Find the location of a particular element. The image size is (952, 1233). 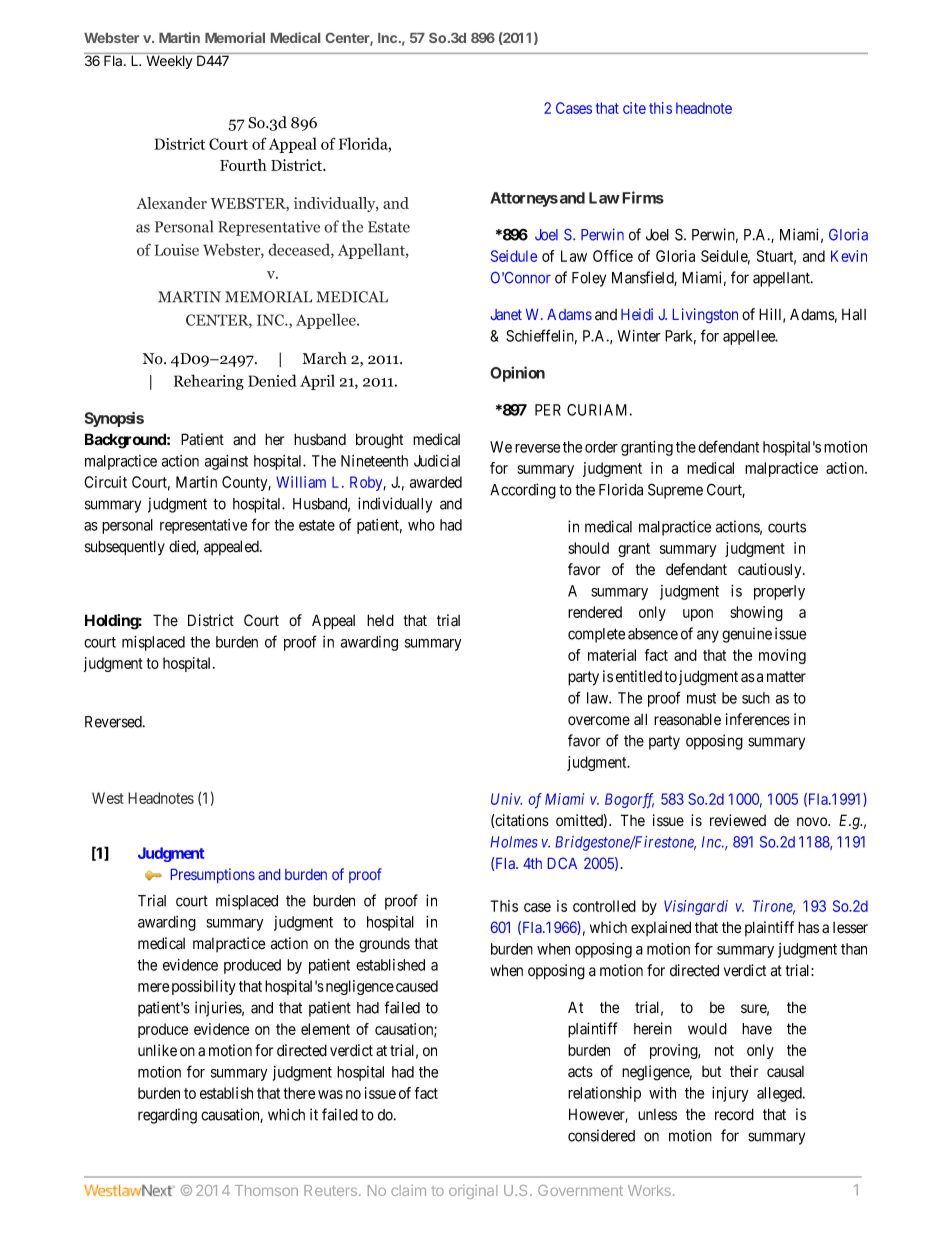

Weekly is located at coordinates (170, 62).
